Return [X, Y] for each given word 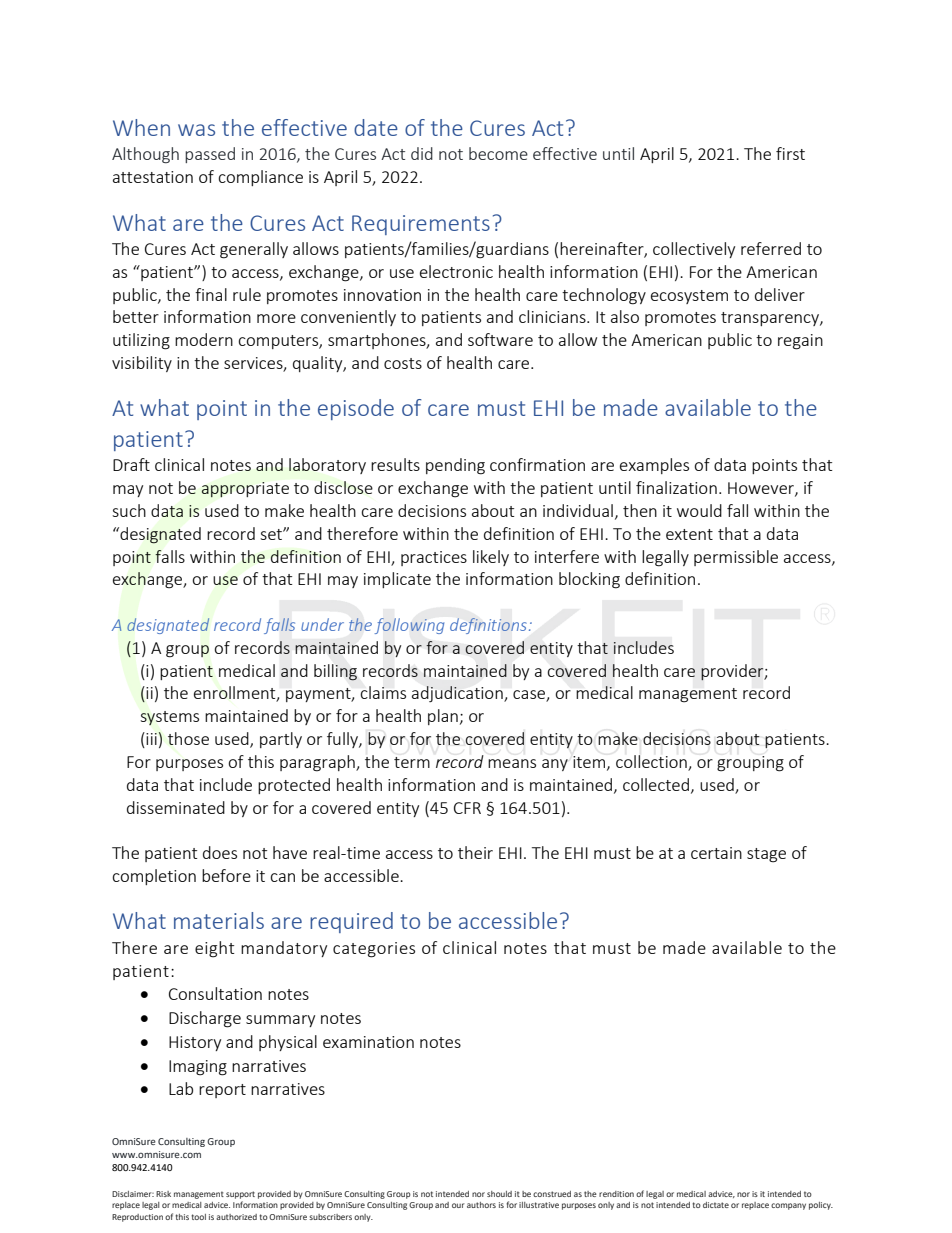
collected [656, 784]
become [498, 153]
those [188, 738]
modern [204, 339]
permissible [736, 558]
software [500, 339]
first [790, 153]
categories [374, 950]
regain [800, 342]
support [240, 1195]
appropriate [245, 490]
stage [766, 855]
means [512, 763]
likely [491, 558]
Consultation [215, 993]
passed [210, 155]
